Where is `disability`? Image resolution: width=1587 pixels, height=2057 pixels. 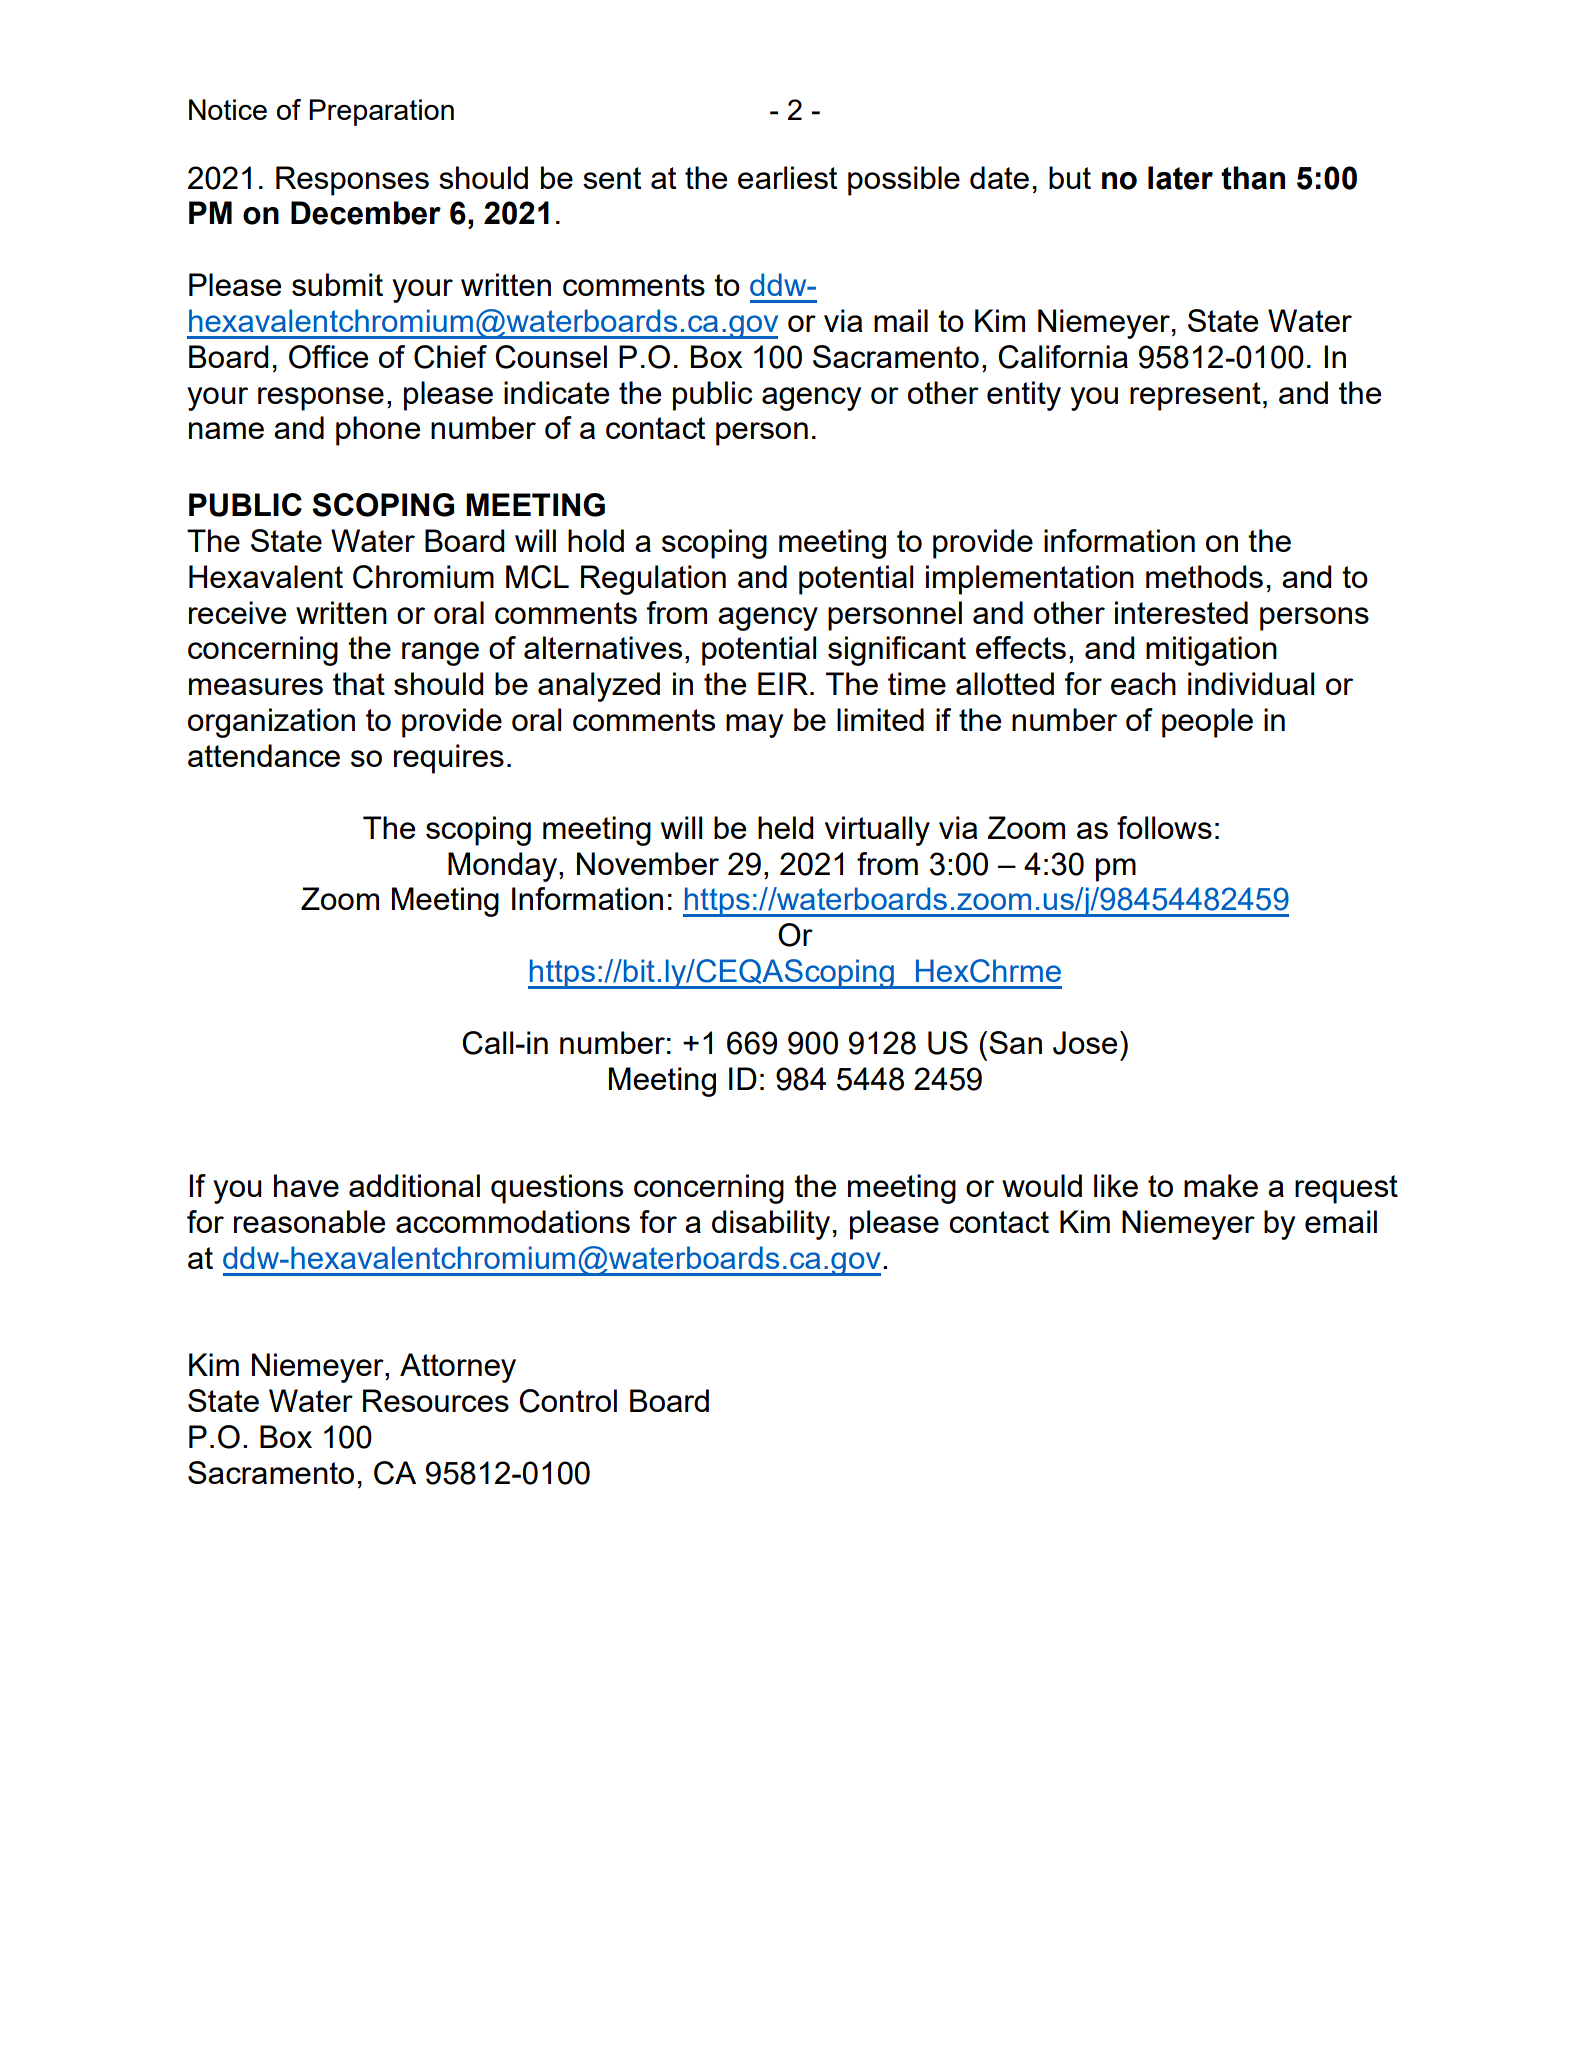
disability is located at coordinates (771, 1225).
